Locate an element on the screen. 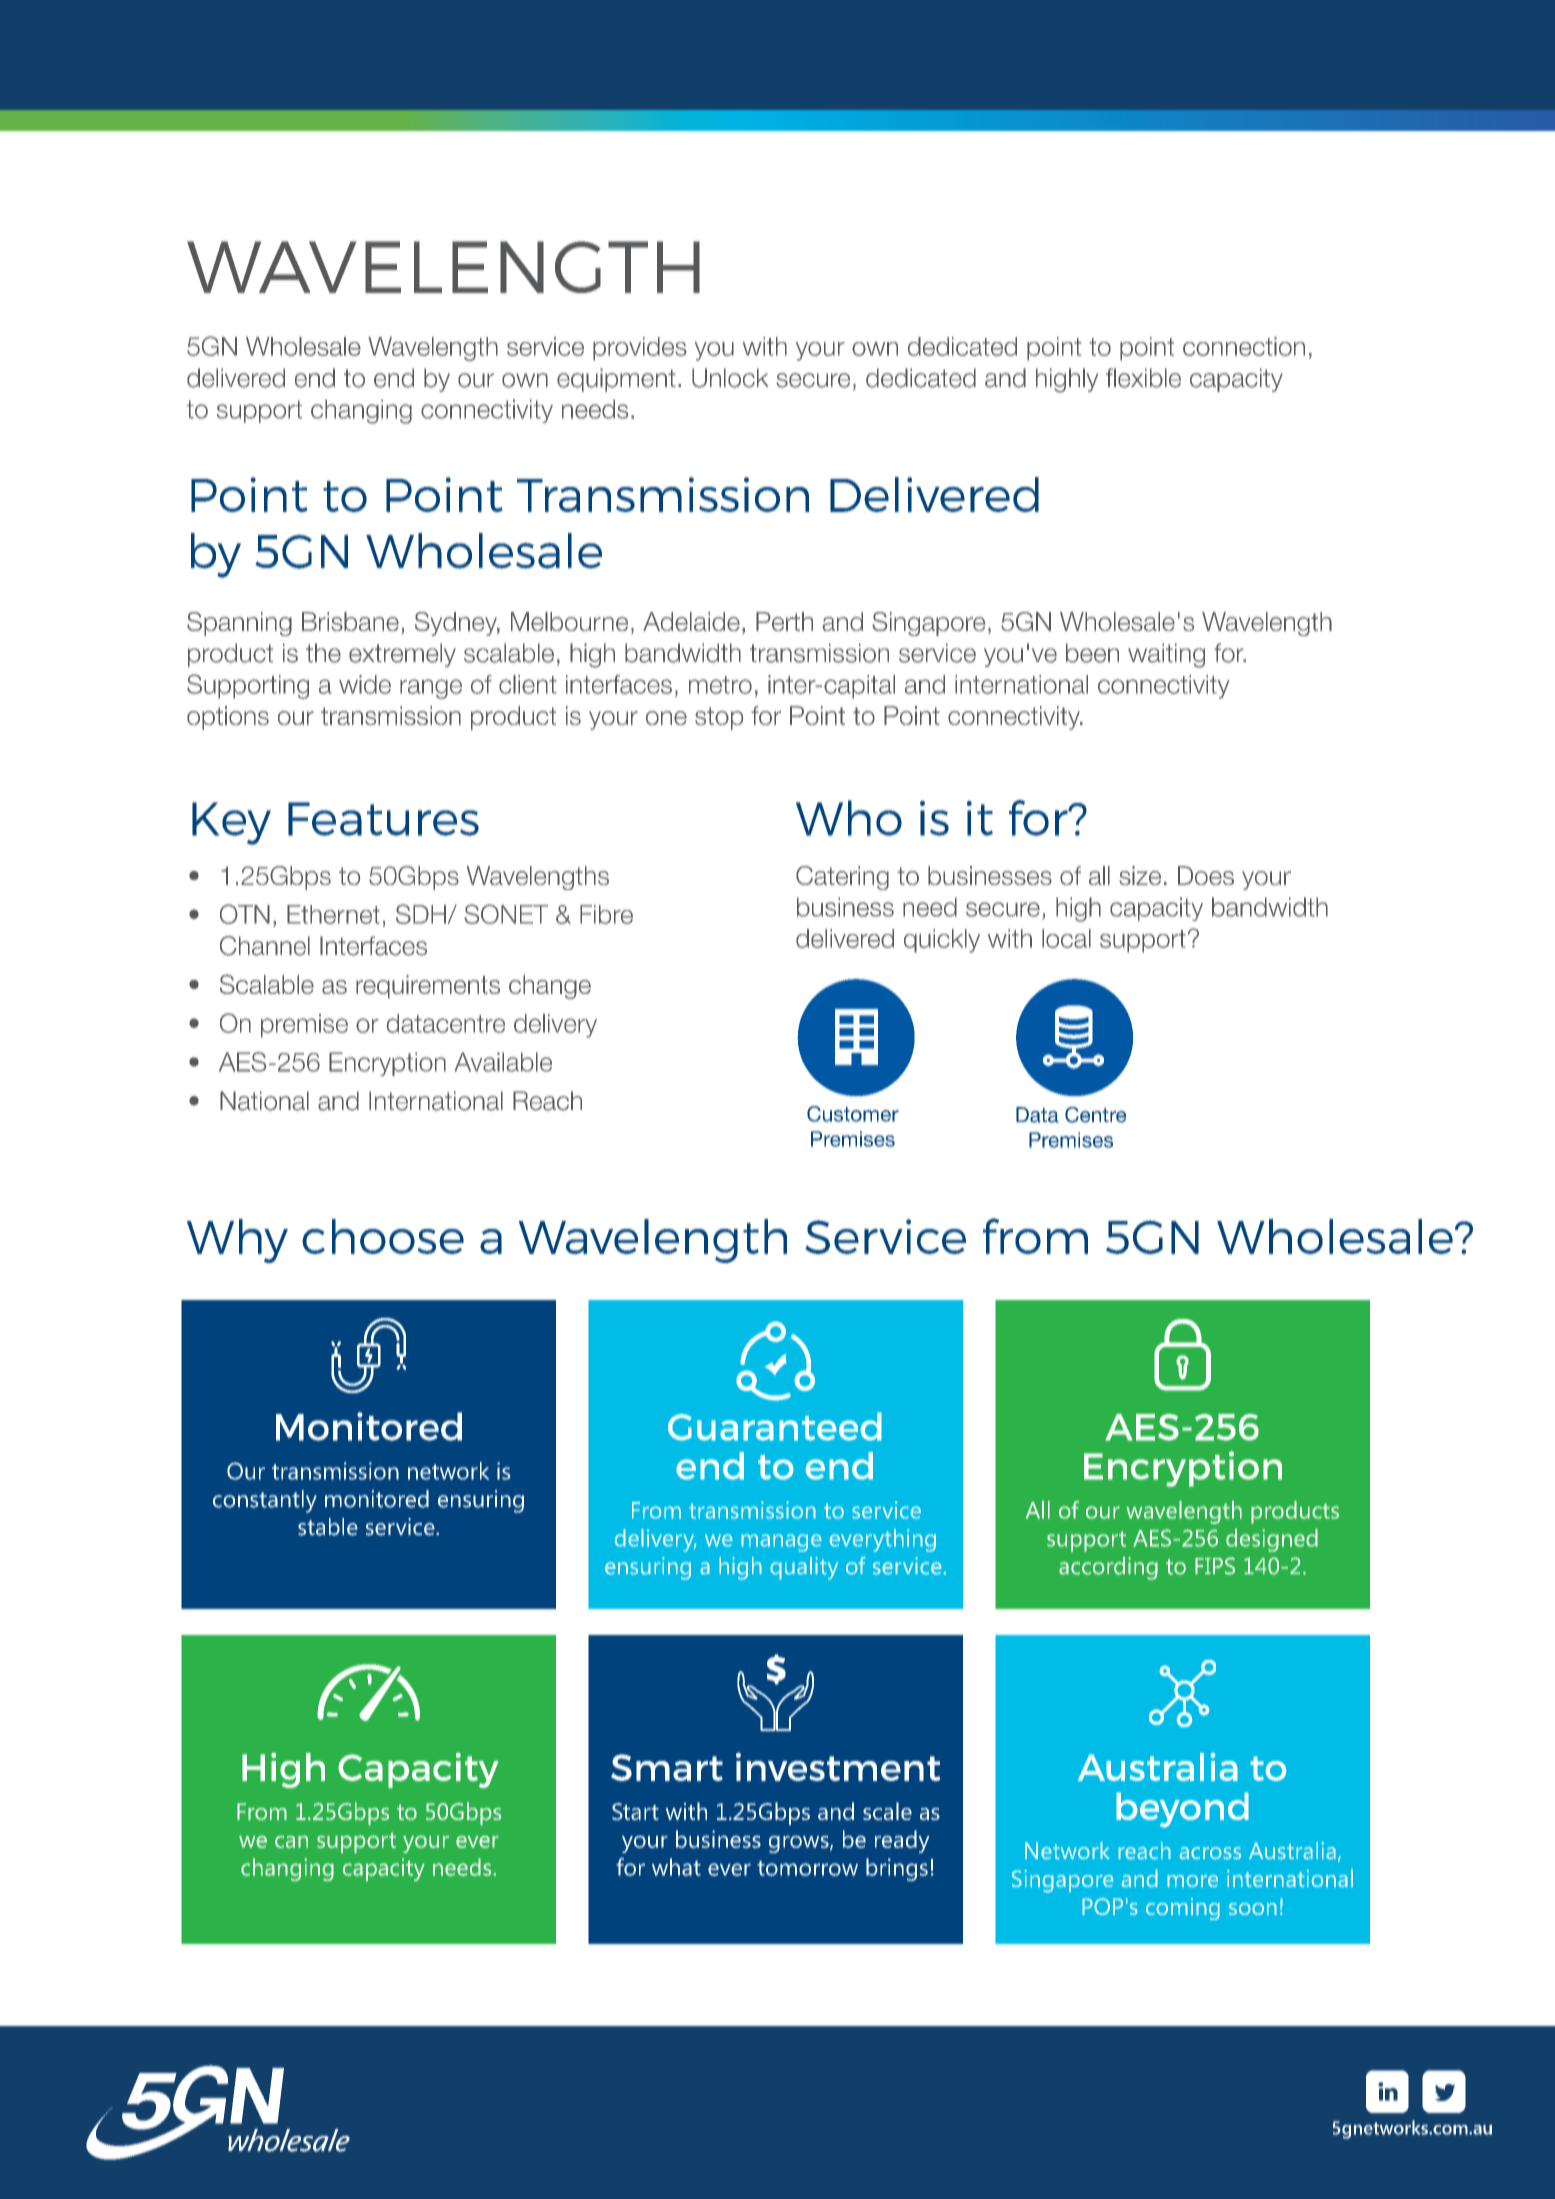  equipment is located at coordinates (616, 380).
